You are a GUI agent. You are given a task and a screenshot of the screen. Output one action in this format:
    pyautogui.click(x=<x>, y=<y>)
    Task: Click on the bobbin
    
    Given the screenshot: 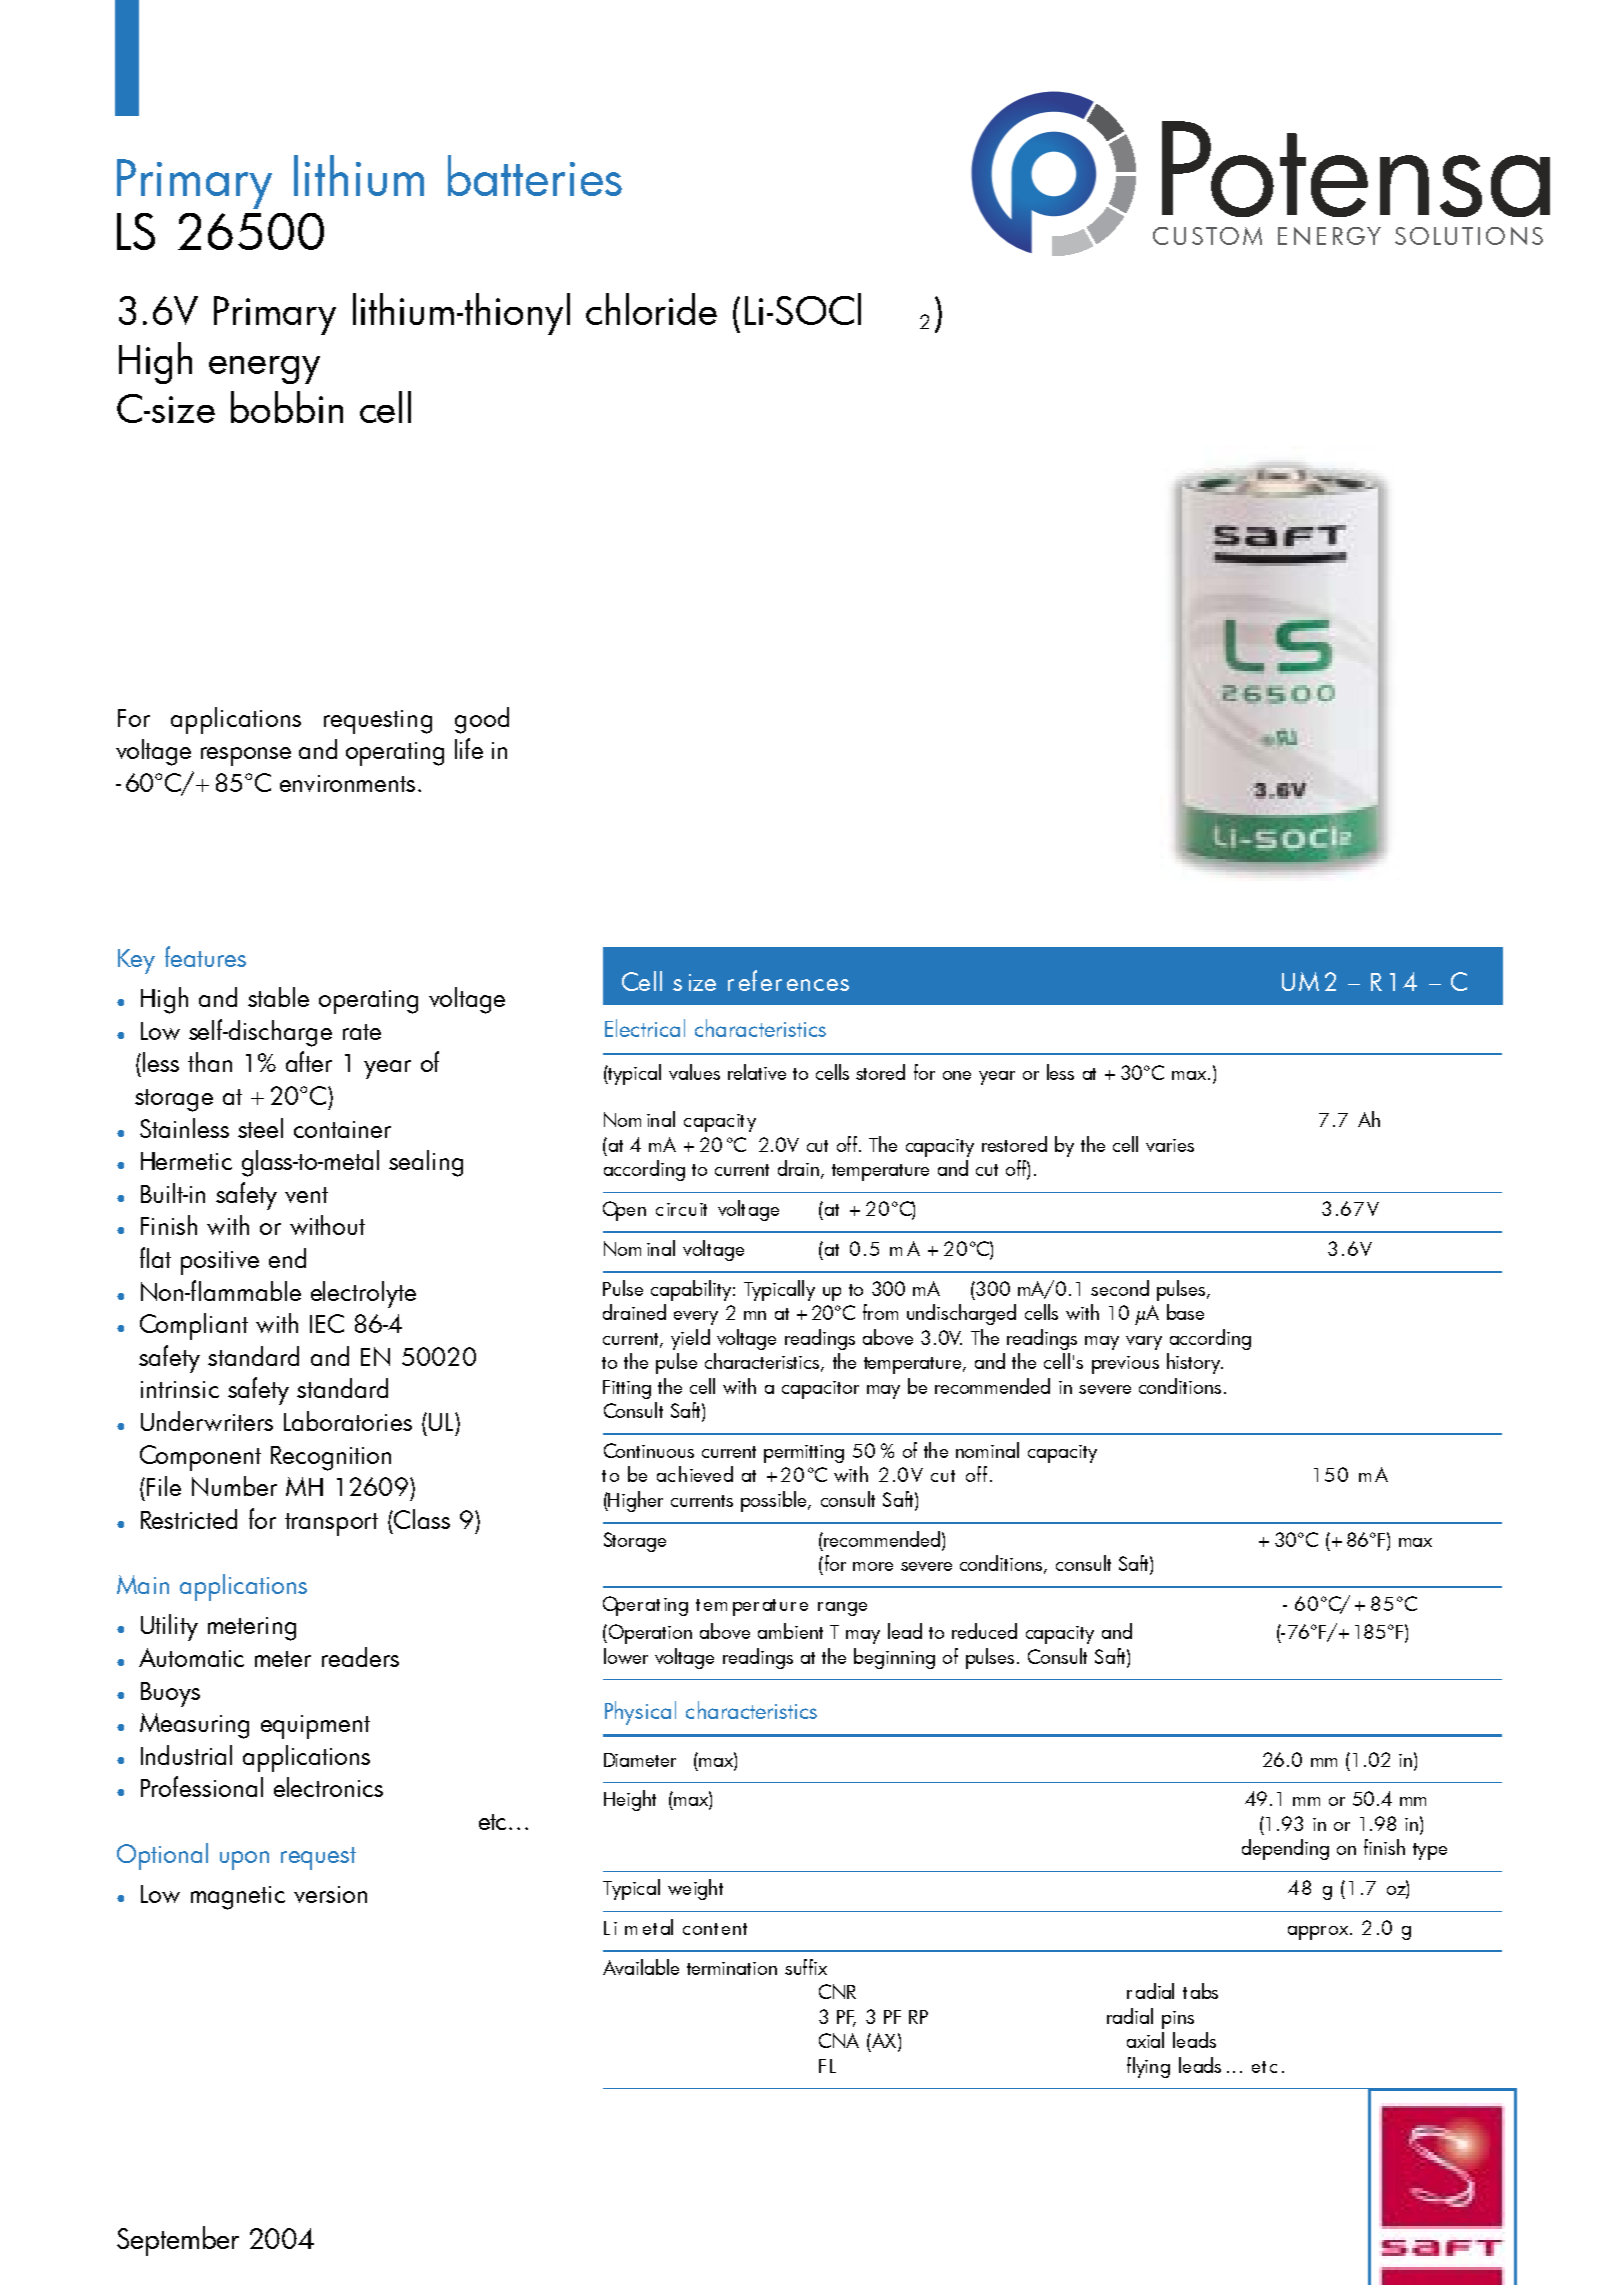 What is the action you would take?
    pyautogui.click(x=287, y=407)
